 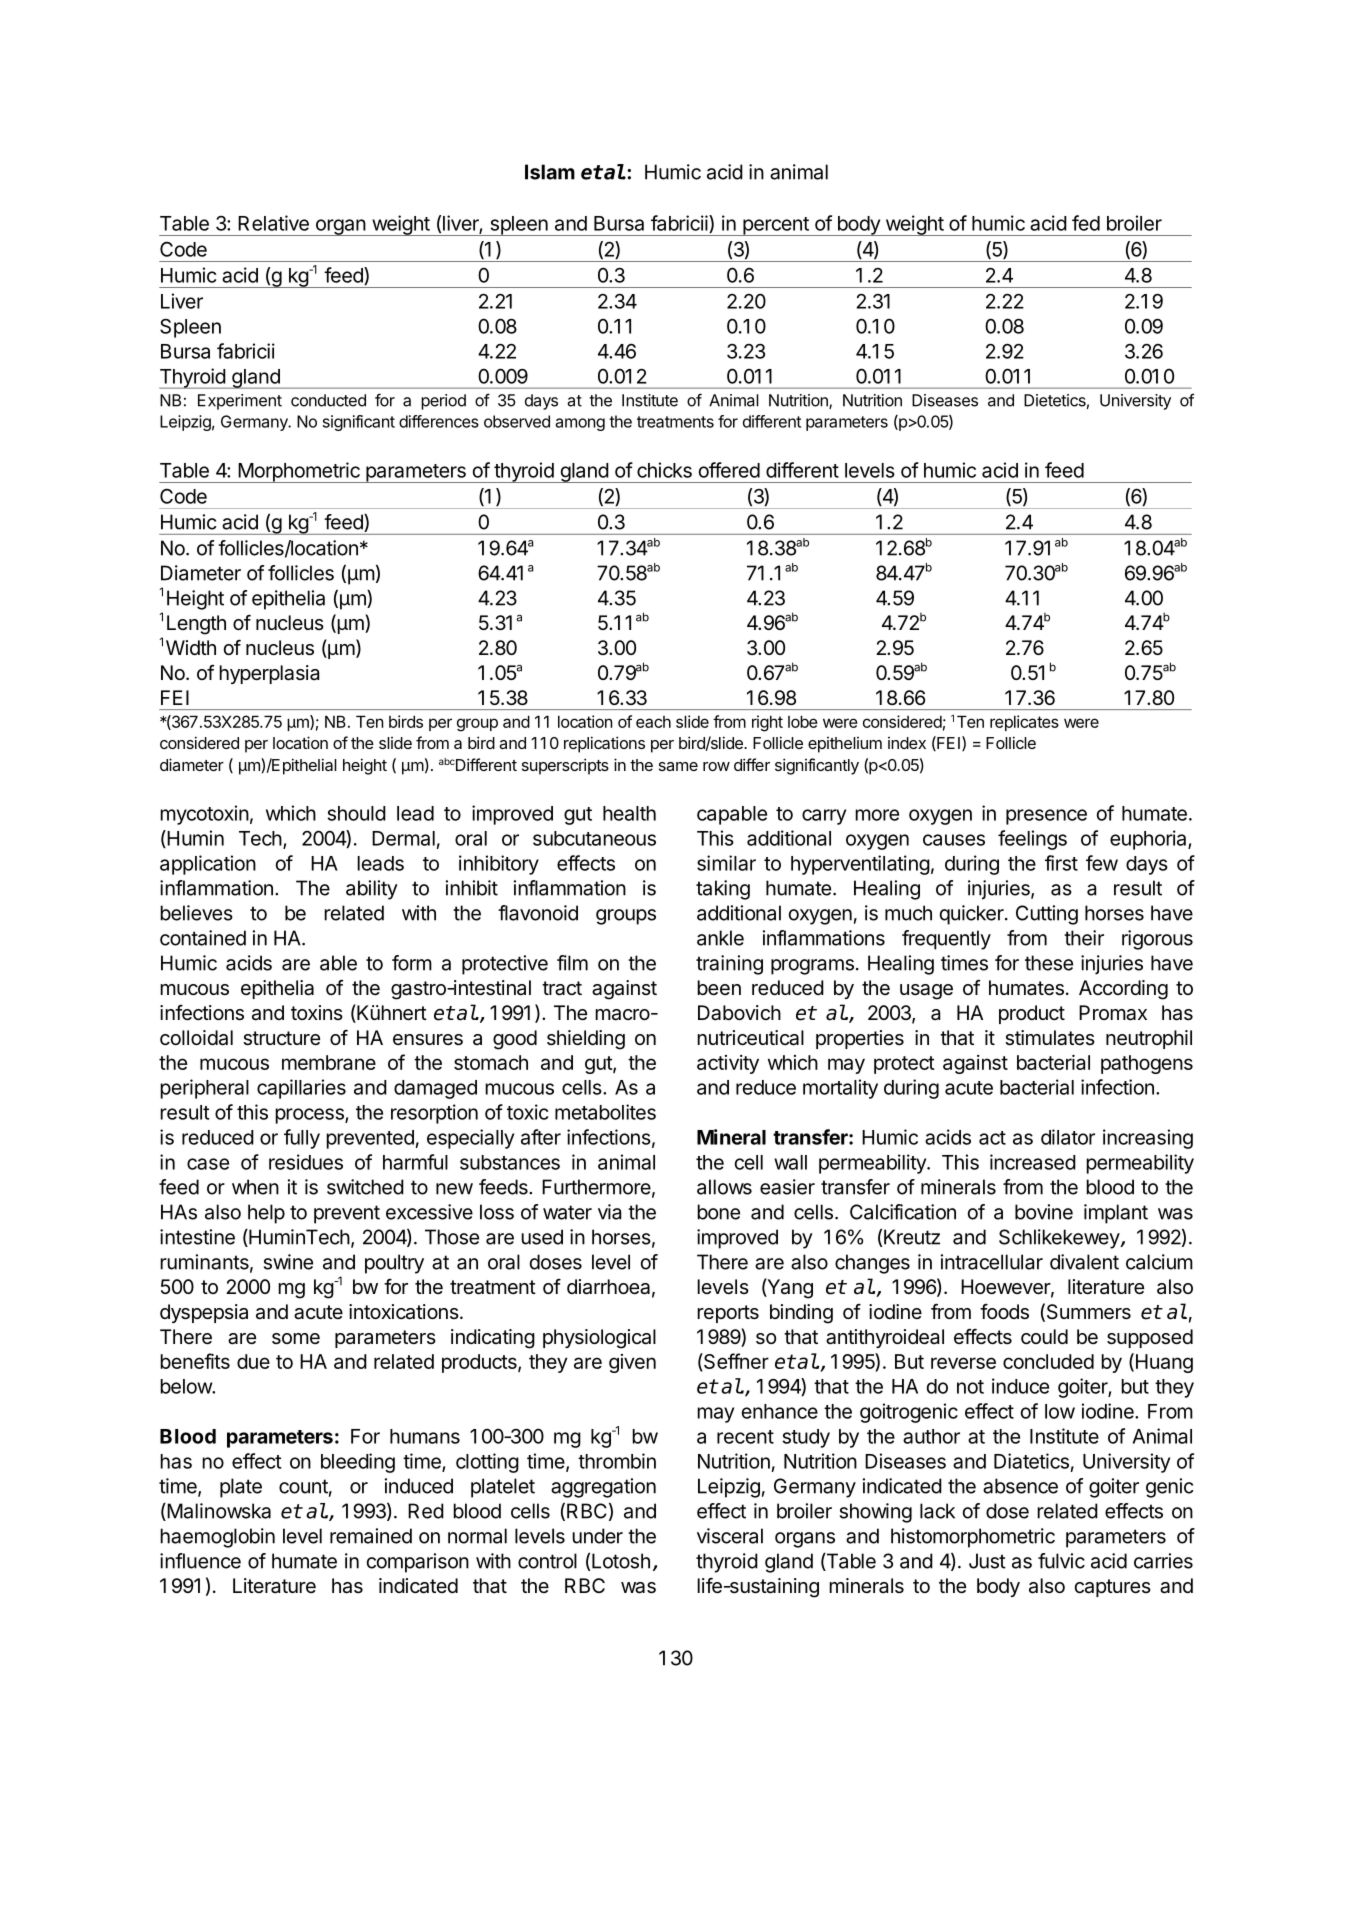 I want to click on offered, so click(x=729, y=470).
